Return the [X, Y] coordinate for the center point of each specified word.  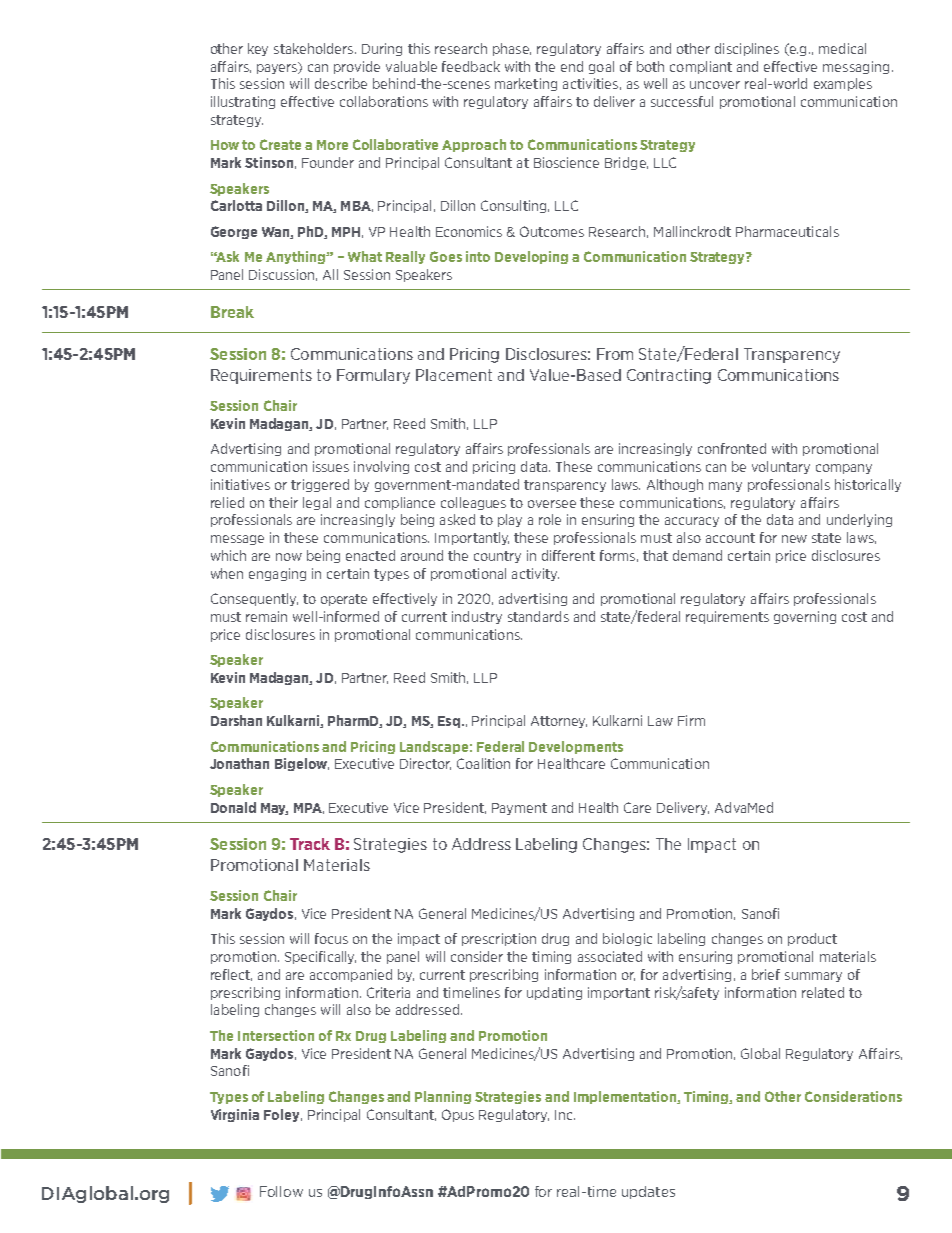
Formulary [373, 376]
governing [805, 617]
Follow [281, 1191]
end [572, 66]
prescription [499, 939]
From [615, 354]
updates [648, 1192]
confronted [732, 448]
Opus [458, 1115]
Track [310, 844]
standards [538, 616]
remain [266, 616]
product [812, 939]
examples [843, 84]
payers [278, 68]
